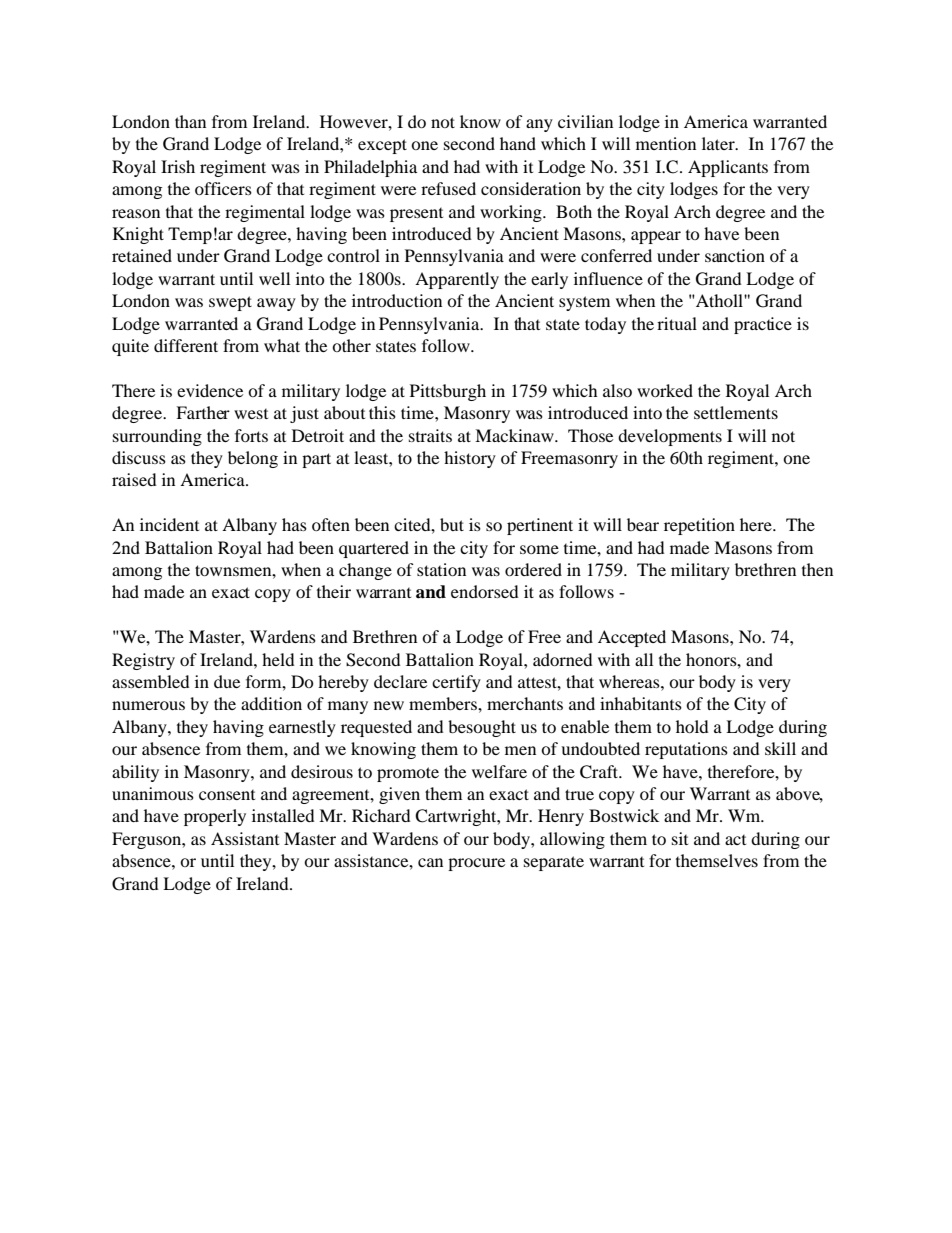 The image size is (952, 1233). I want to click on Assistant, so click(245, 838).
